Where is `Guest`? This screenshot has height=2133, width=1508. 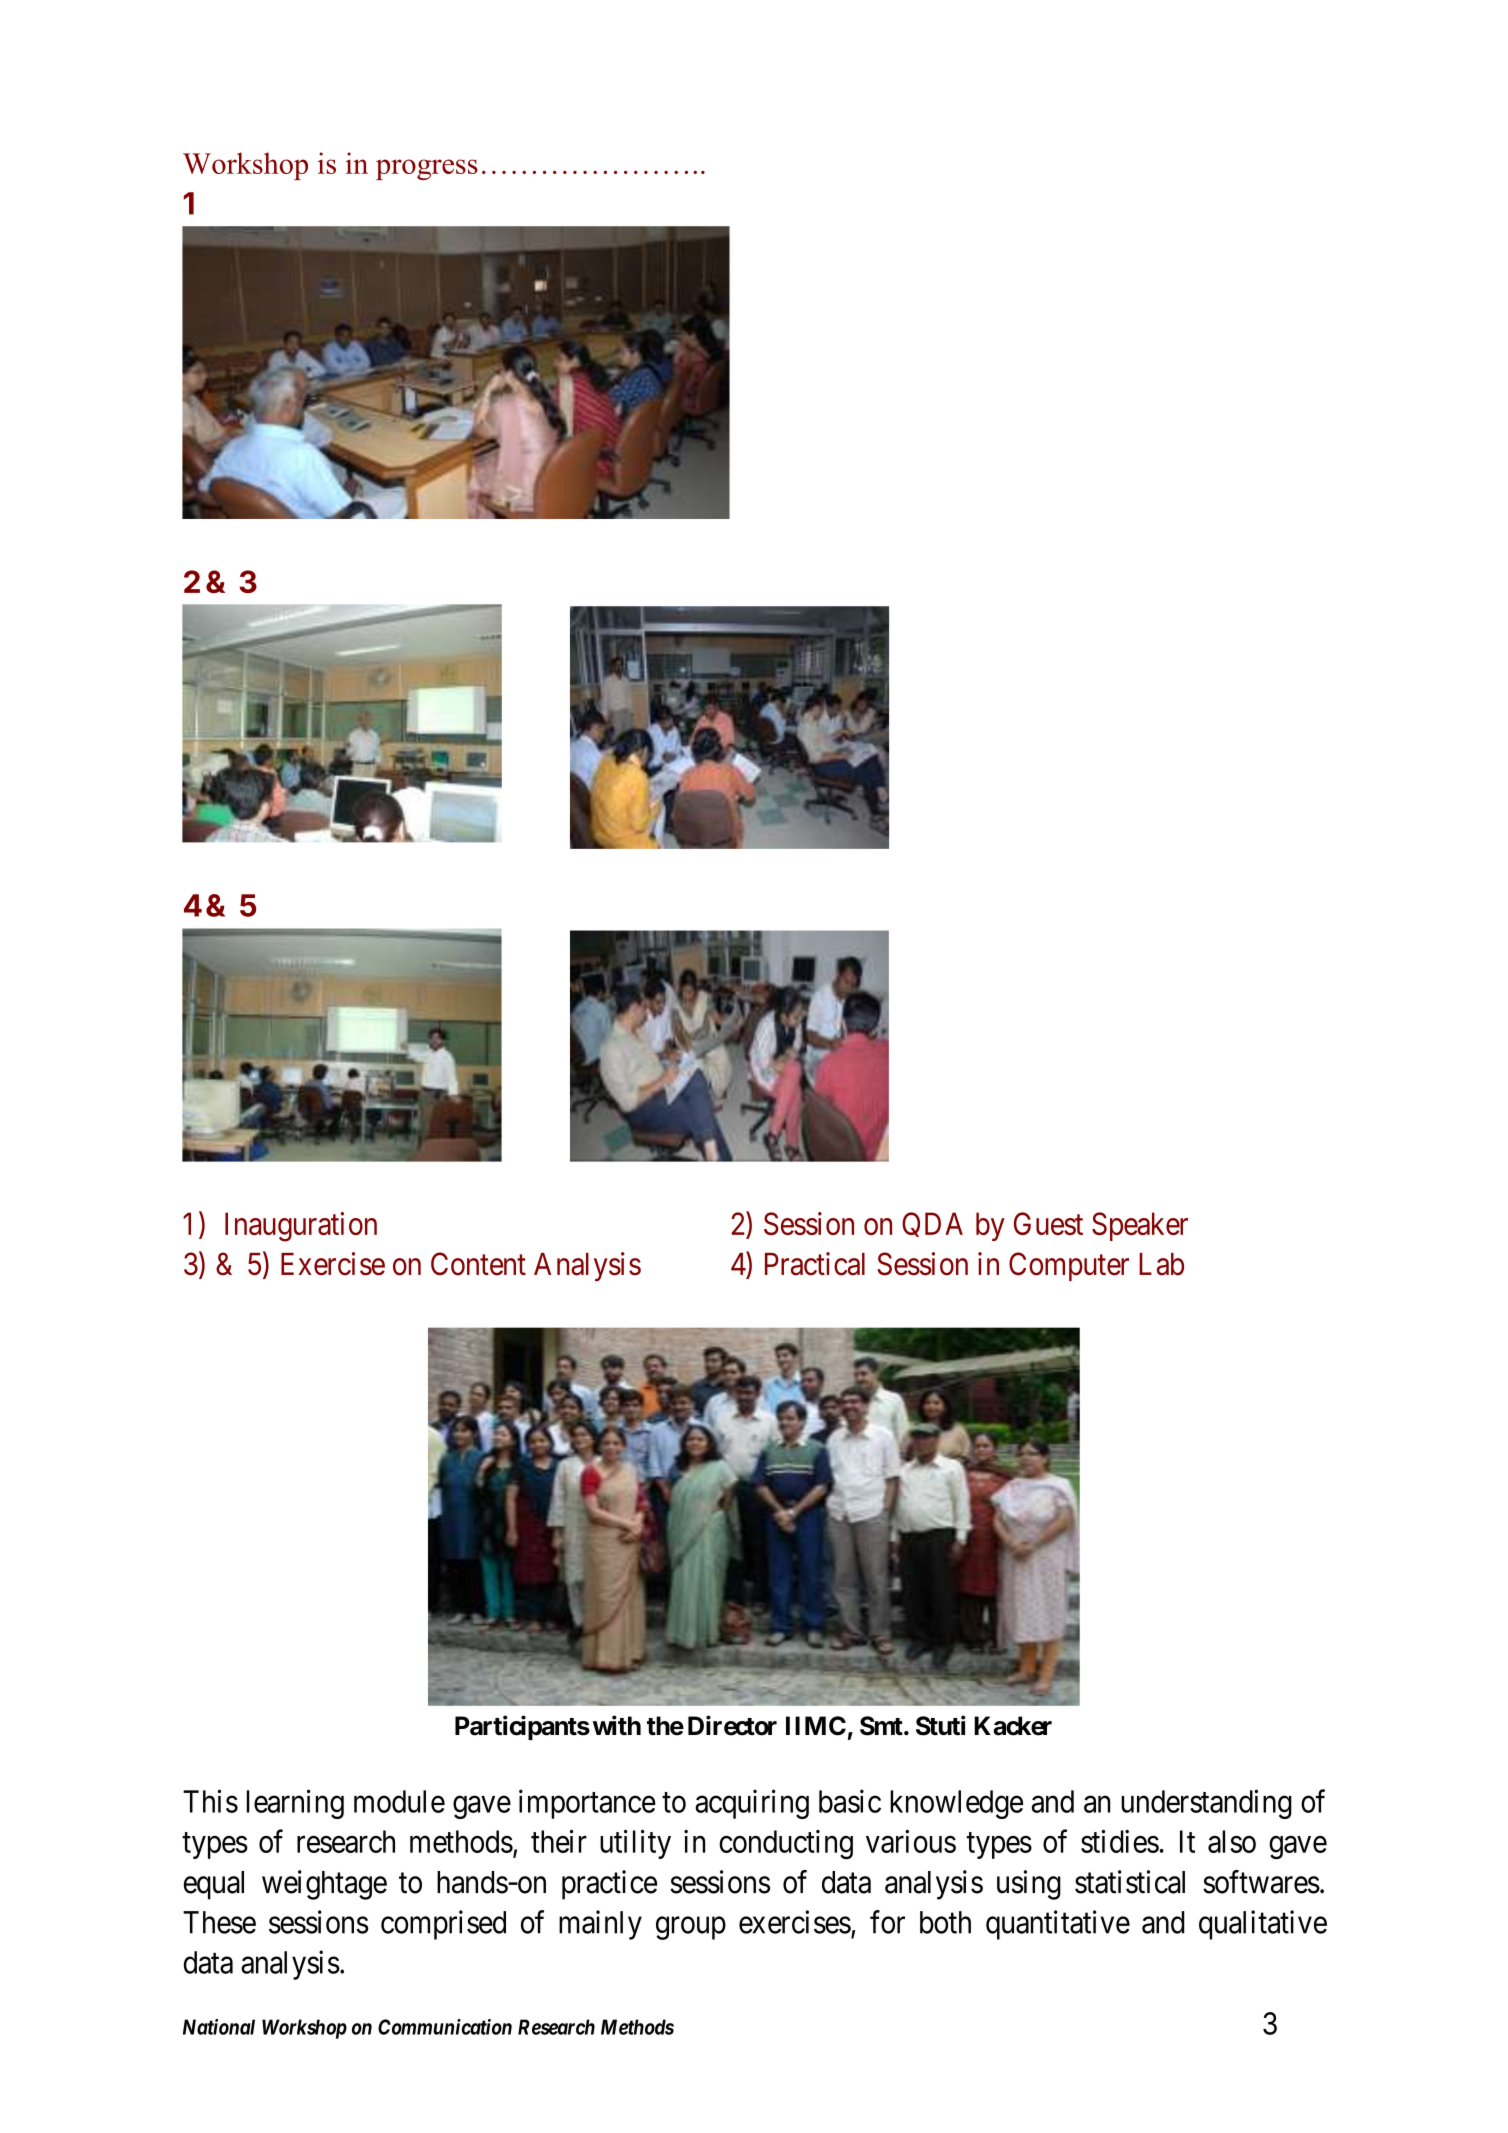
Guest is located at coordinates (1048, 1223).
